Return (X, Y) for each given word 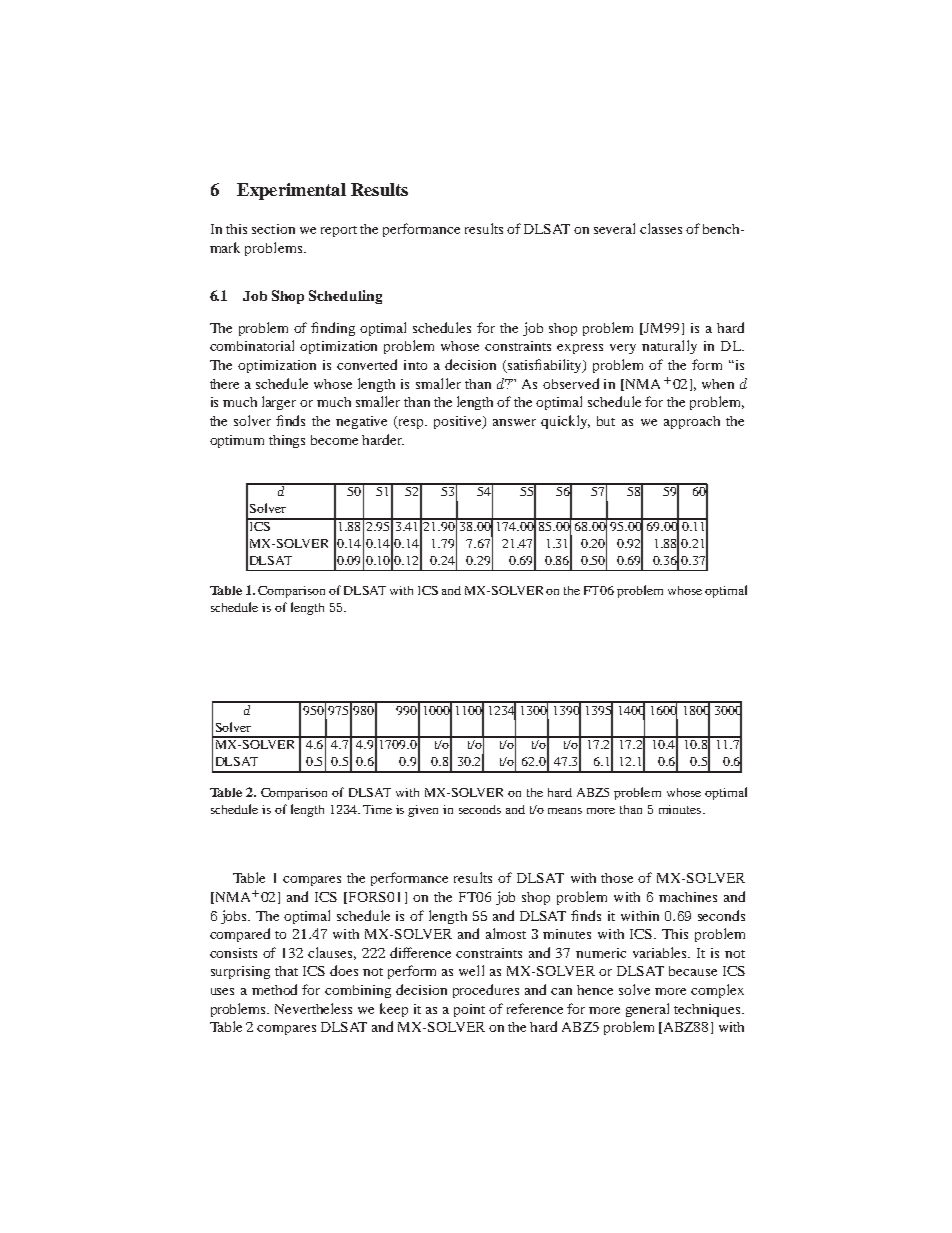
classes (661, 228)
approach (692, 422)
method (274, 989)
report (339, 231)
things (287, 441)
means (565, 811)
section (273, 229)
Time (377, 809)
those (617, 878)
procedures (486, 991)
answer (514, 422)
